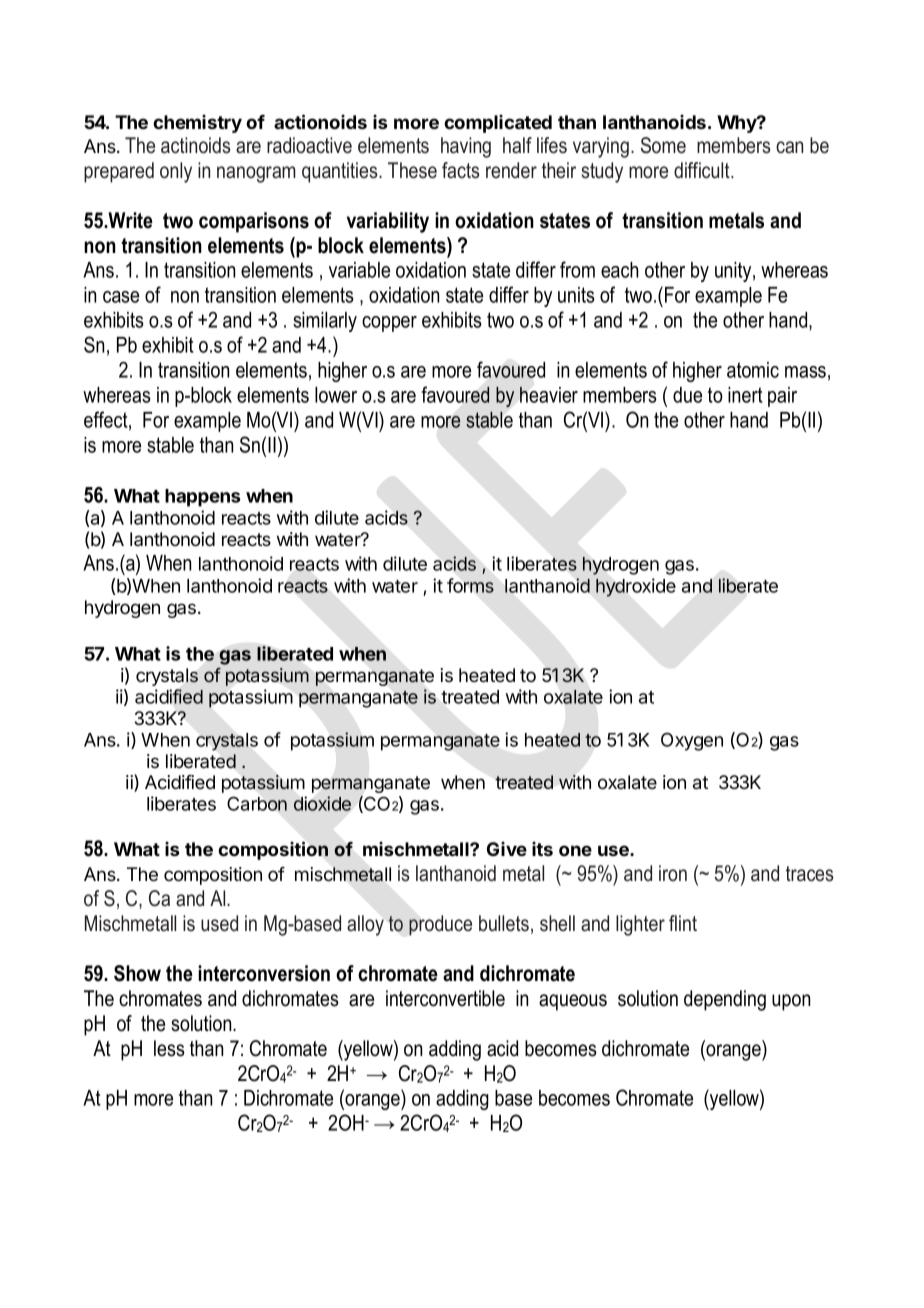 This screenshot has height=1308, width=924. I want to click on happens, so click(203, 498).
